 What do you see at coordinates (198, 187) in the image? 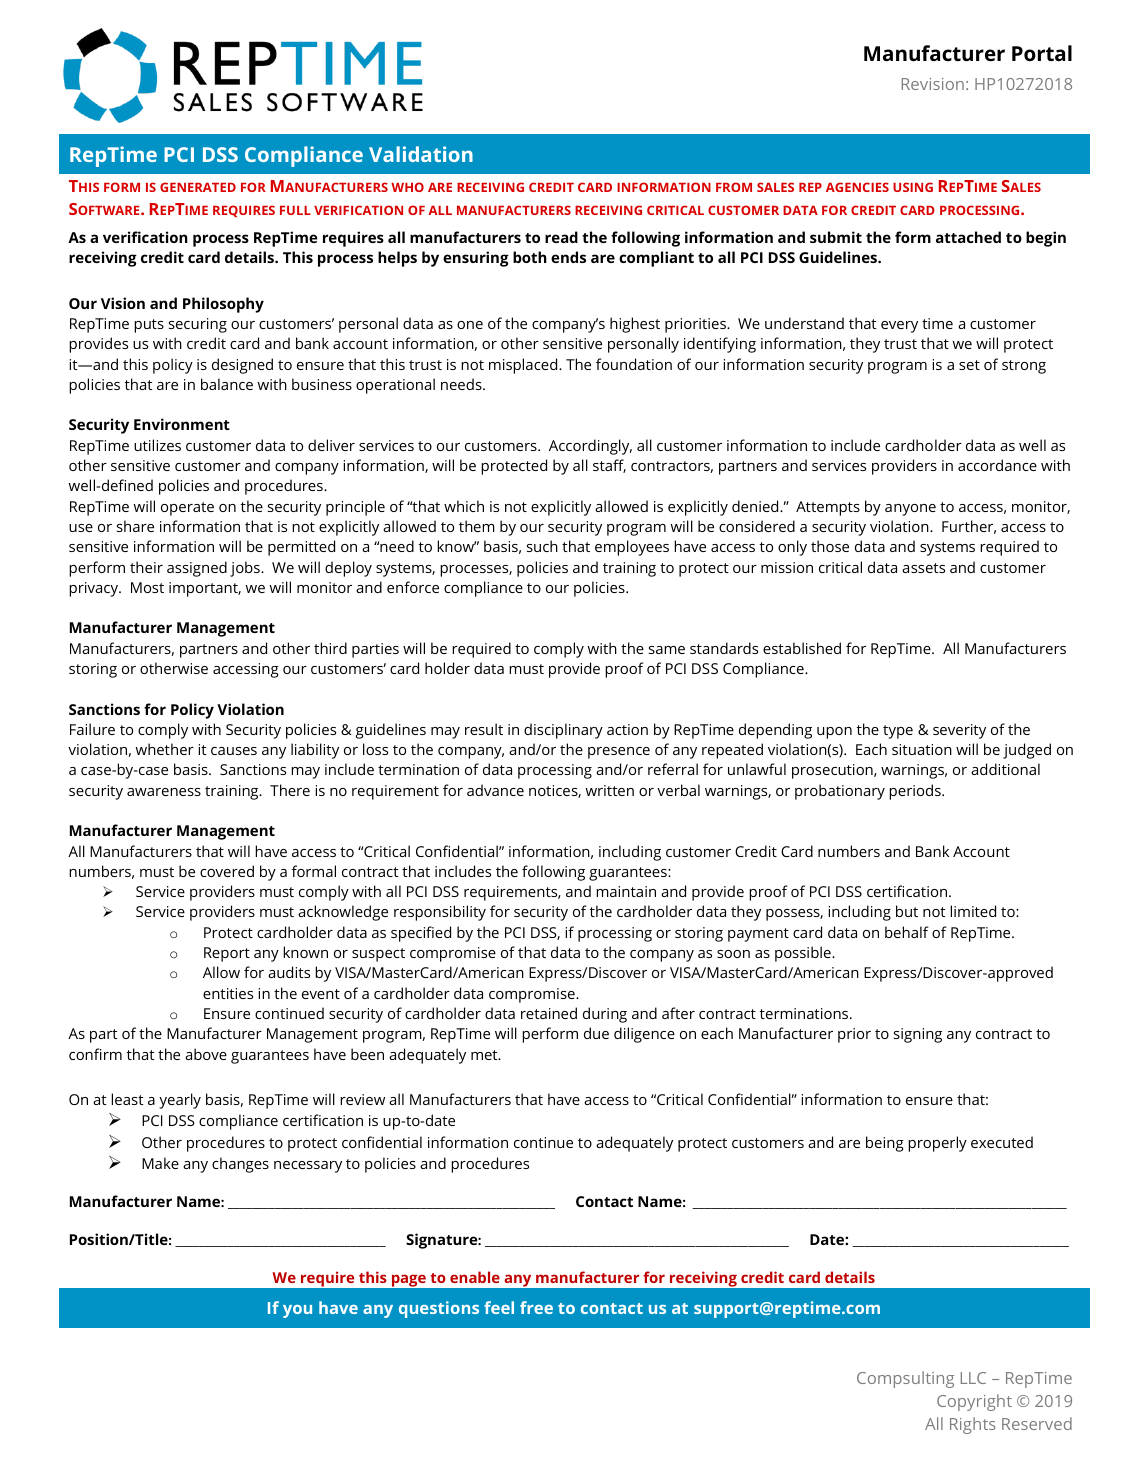
I see `GENERATED` at bounding box center [198, 187].
